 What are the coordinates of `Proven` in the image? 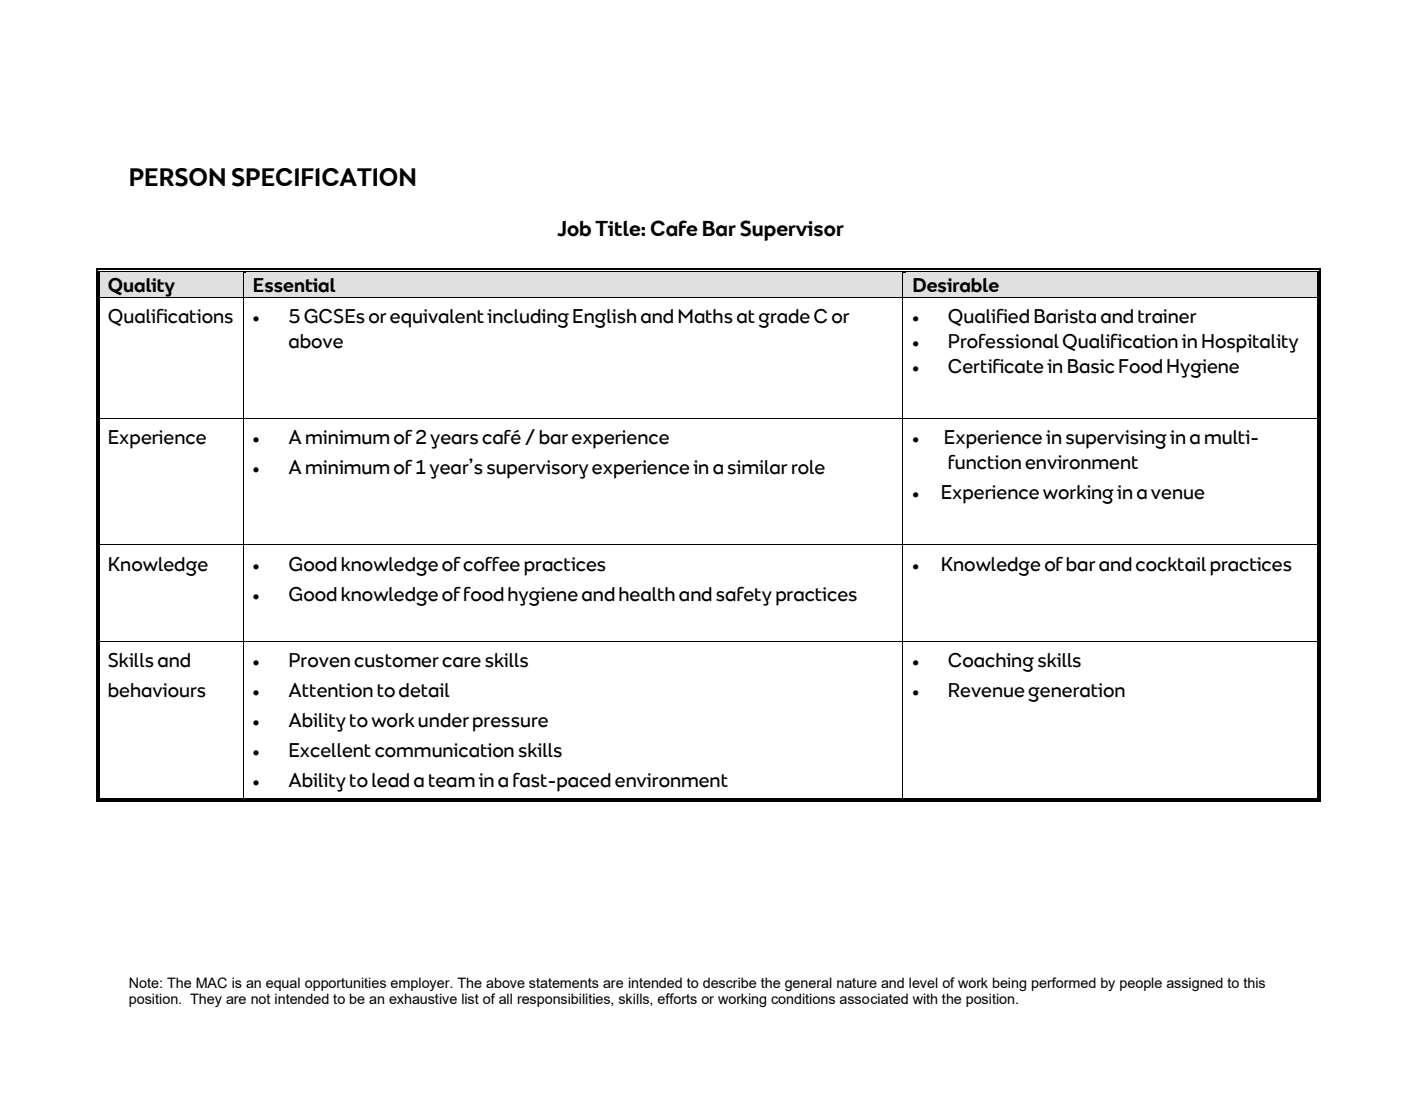 It's located at (319, 660).
